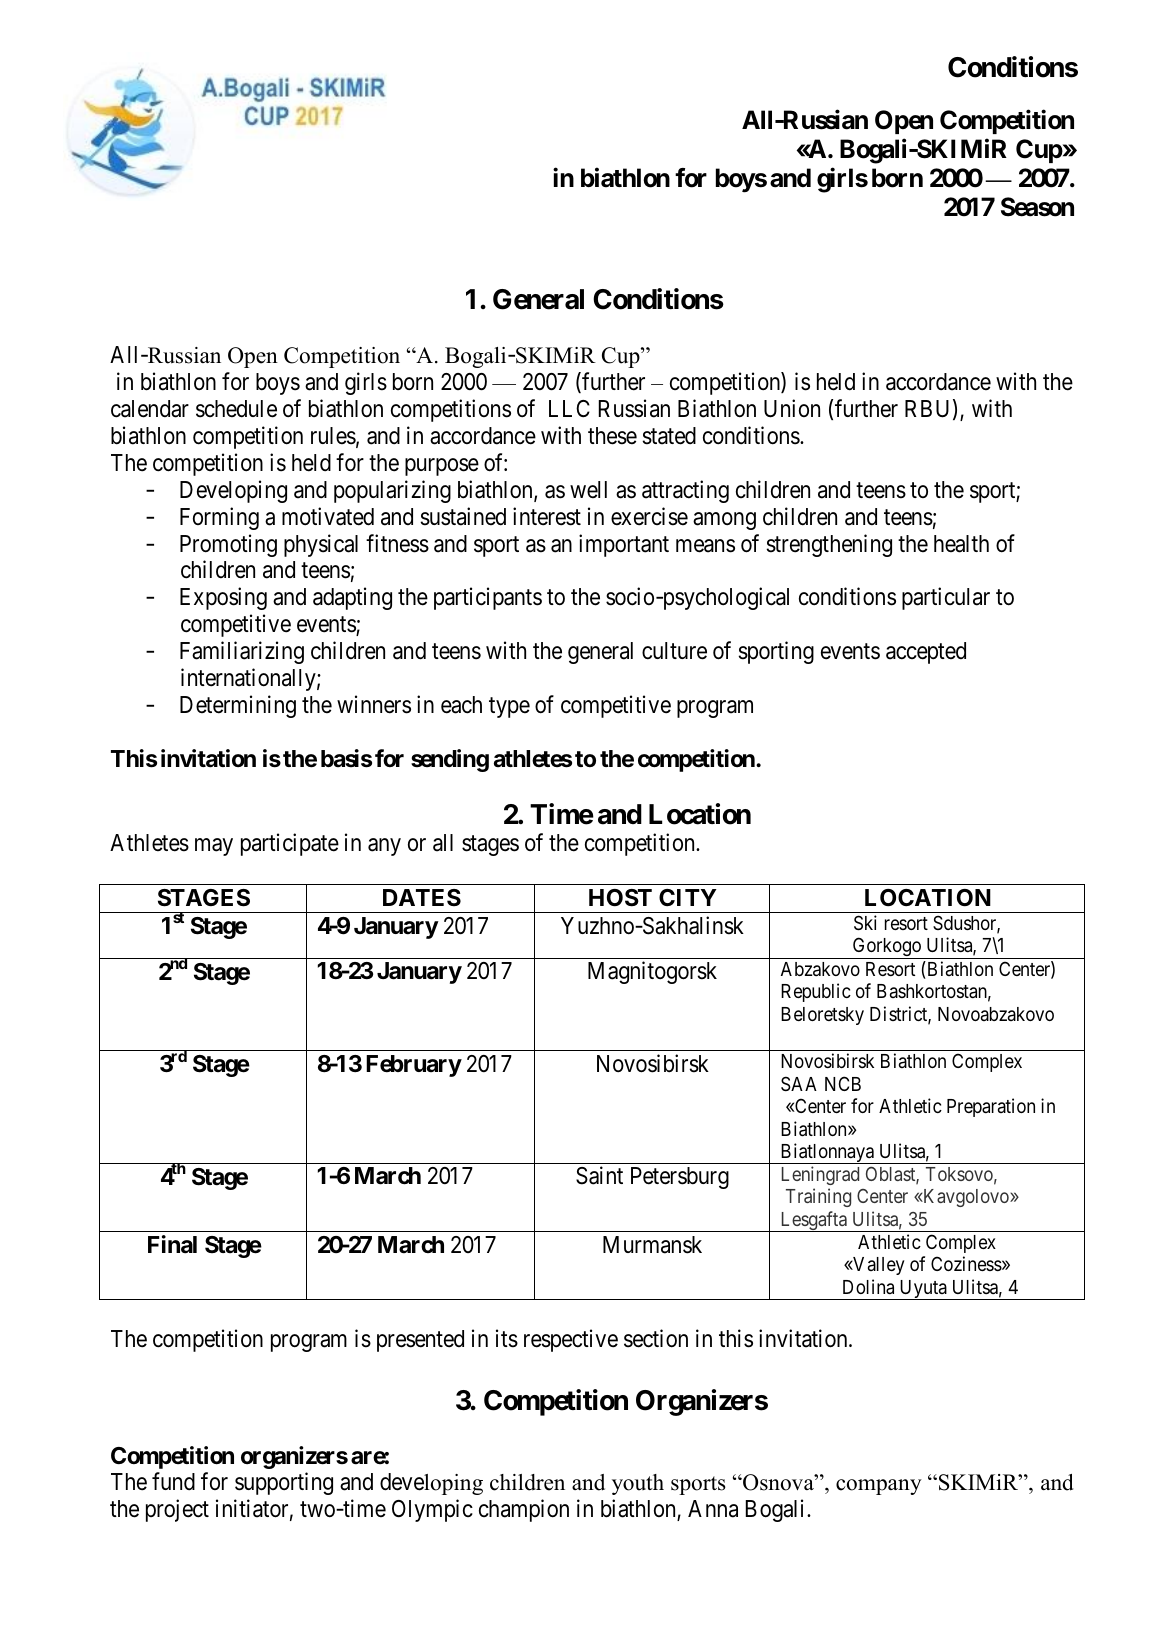 This image has width=1157, height=1636. Describe the element at coordinates (961, 544) in the image. I see `health` at that location.
